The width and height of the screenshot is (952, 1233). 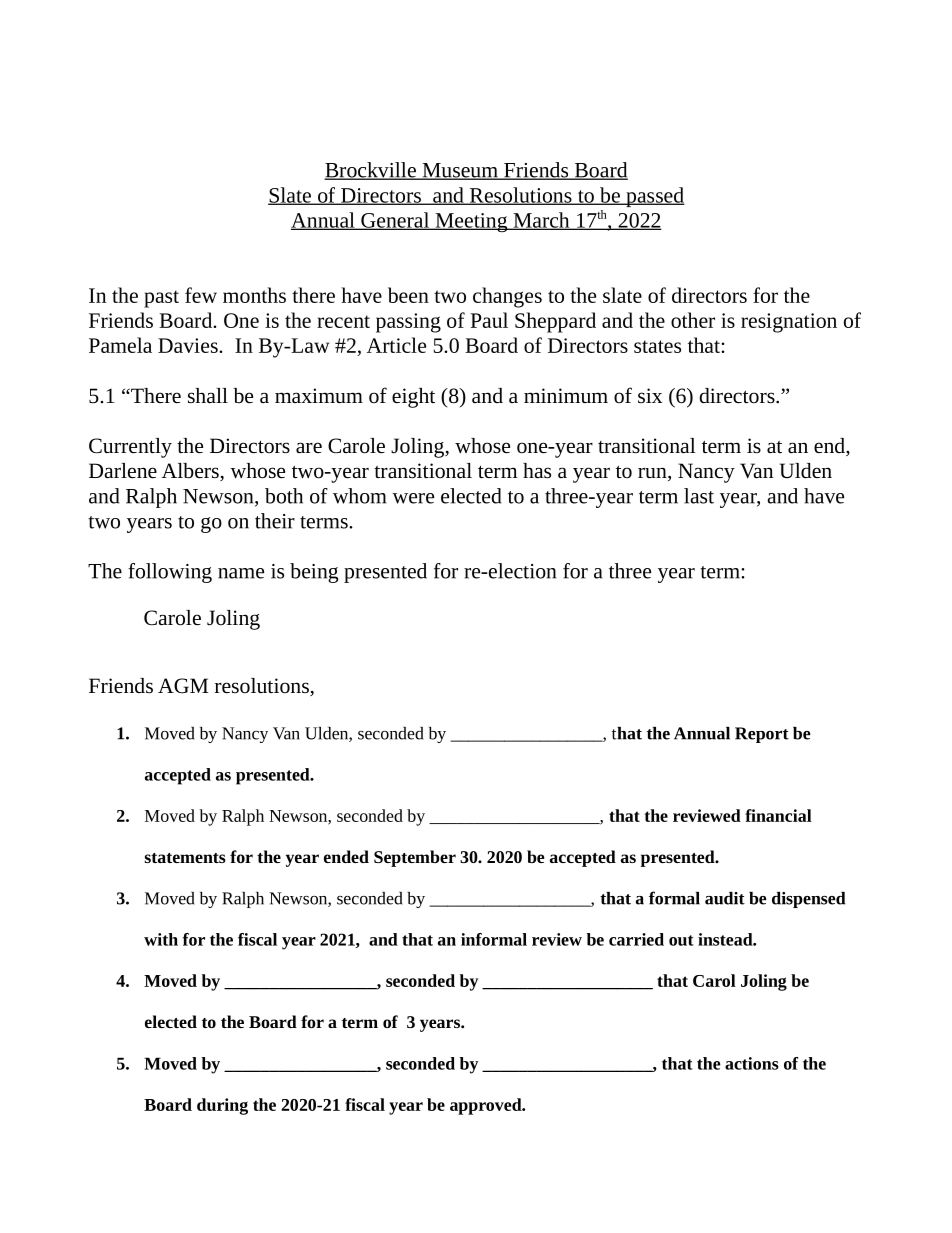 What do you see at coordinates (191, 472) in the screenshot?
I see `Albers` at bounding box center [191, 472].
